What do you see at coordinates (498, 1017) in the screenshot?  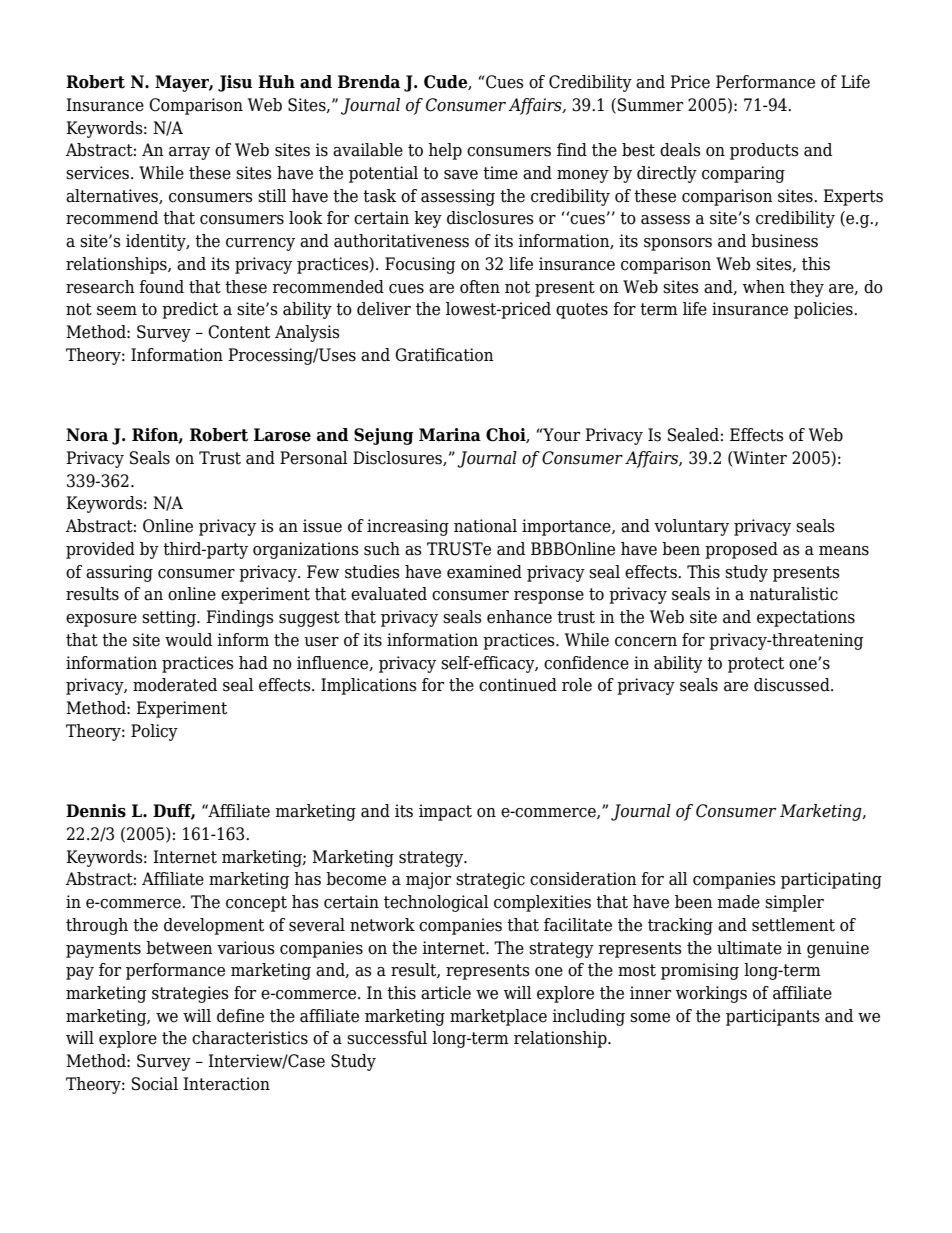 I see `marketplace` at bounding box center [498, 1017].
